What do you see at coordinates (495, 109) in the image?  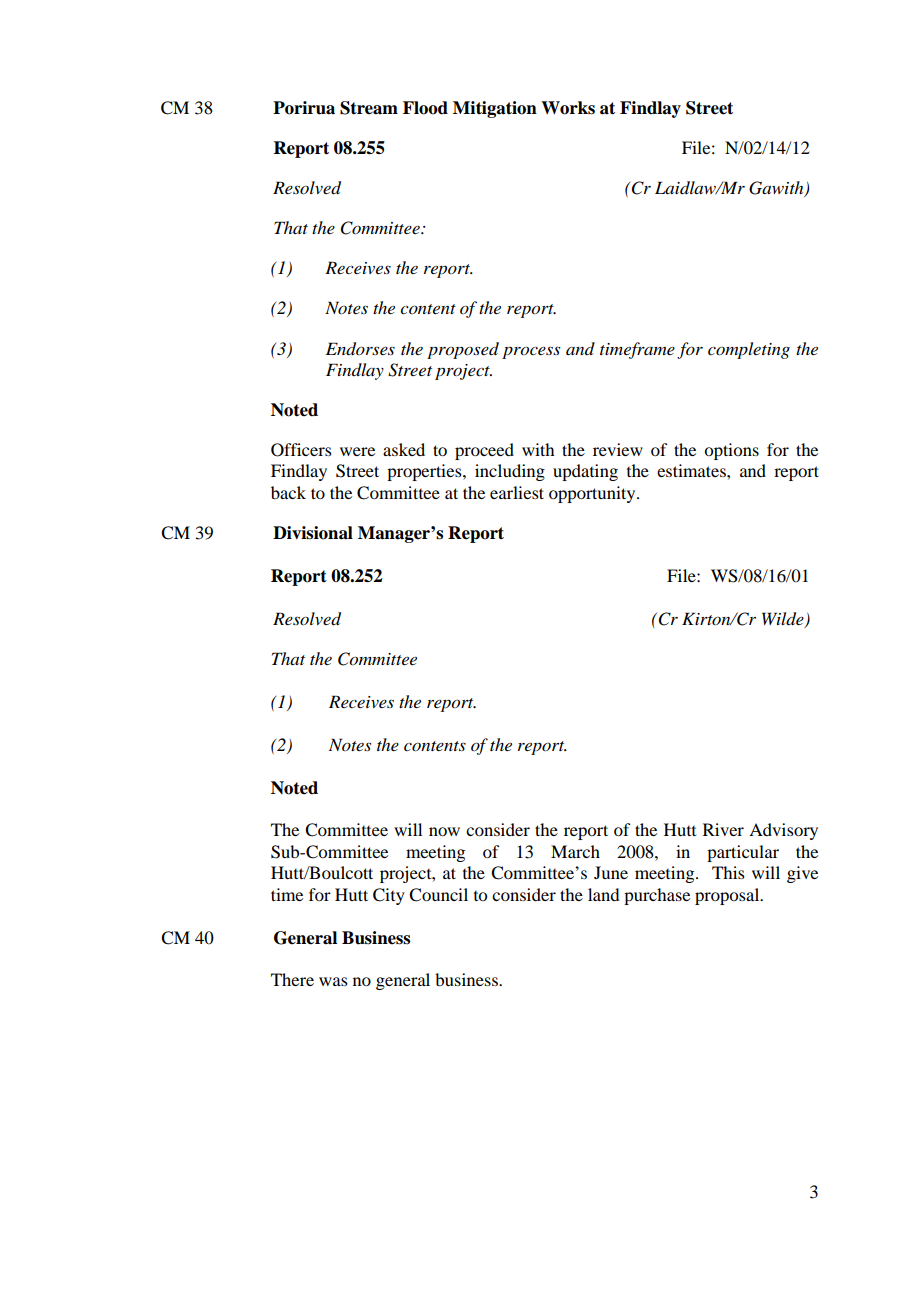 I see `Mitigation` at bounding box center [495, 109].
